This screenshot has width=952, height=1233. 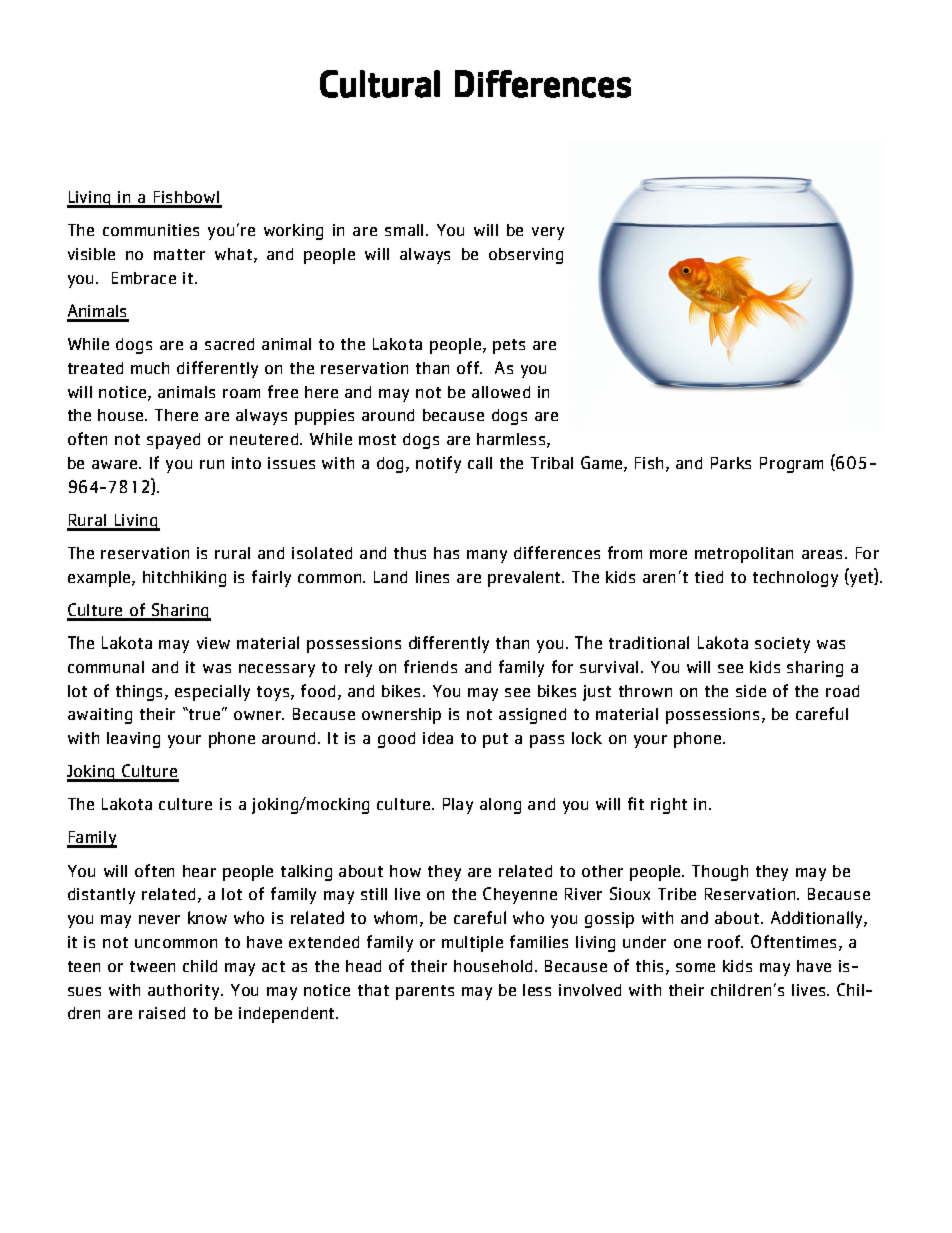 I want to click on Cultural, so click(x=380, y=84).
